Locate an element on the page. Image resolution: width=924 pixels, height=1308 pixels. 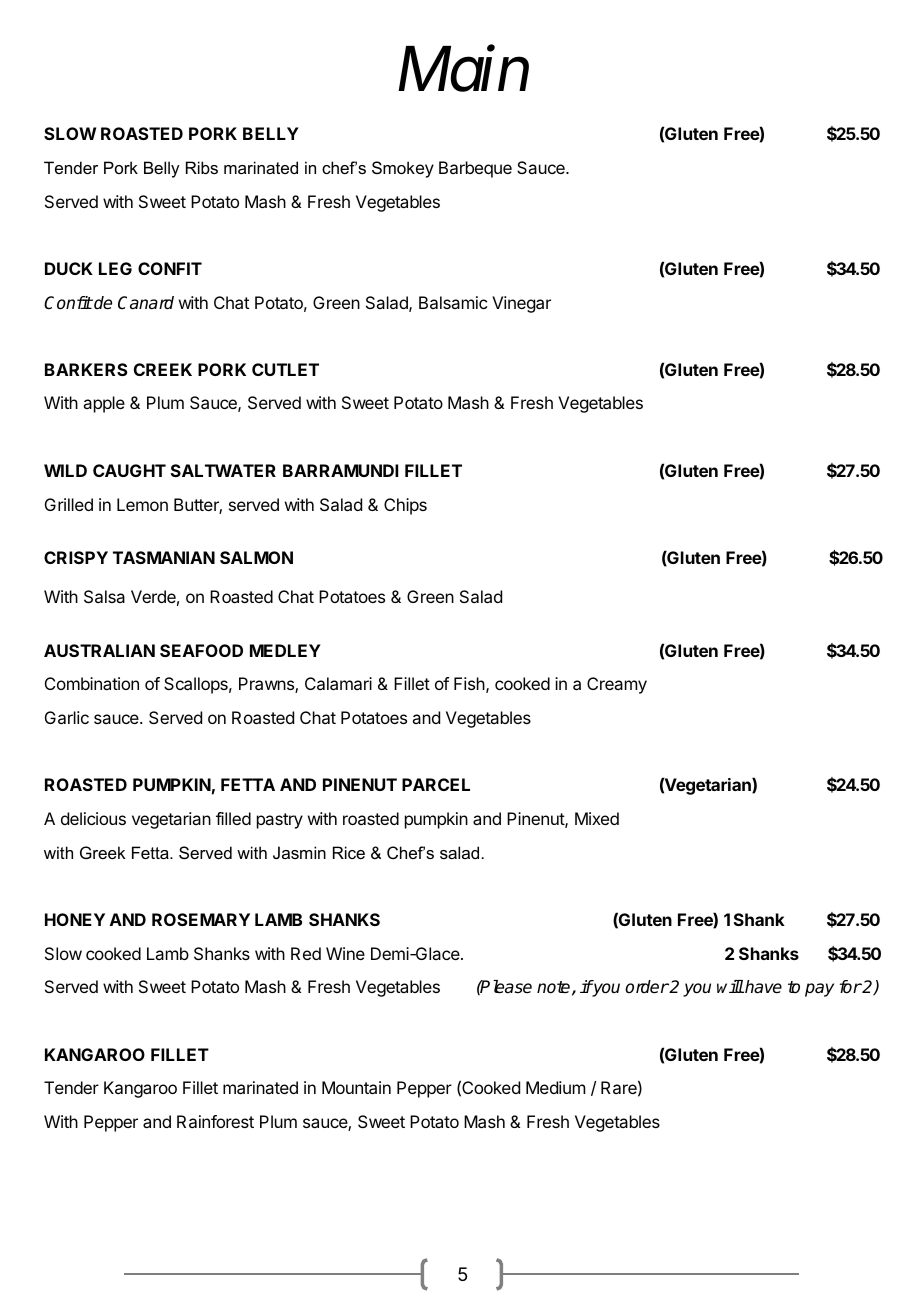
will is located at coordinates (730, 986).
